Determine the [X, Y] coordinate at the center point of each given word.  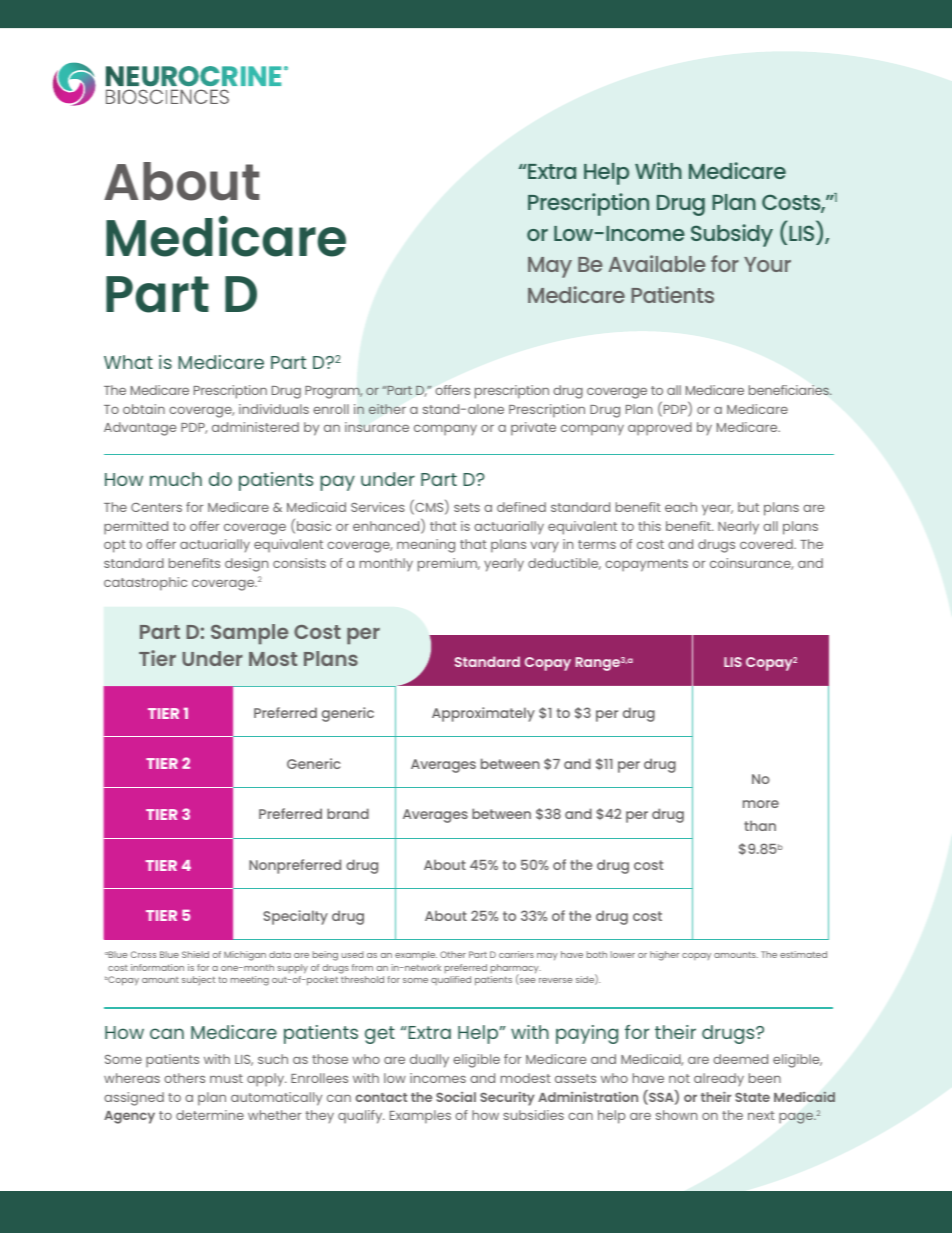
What [128, 362]
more [761, 804]
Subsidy [732, 235]
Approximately [483, 714]
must [226, 1078]
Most [273, 659]
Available [657, 263]
